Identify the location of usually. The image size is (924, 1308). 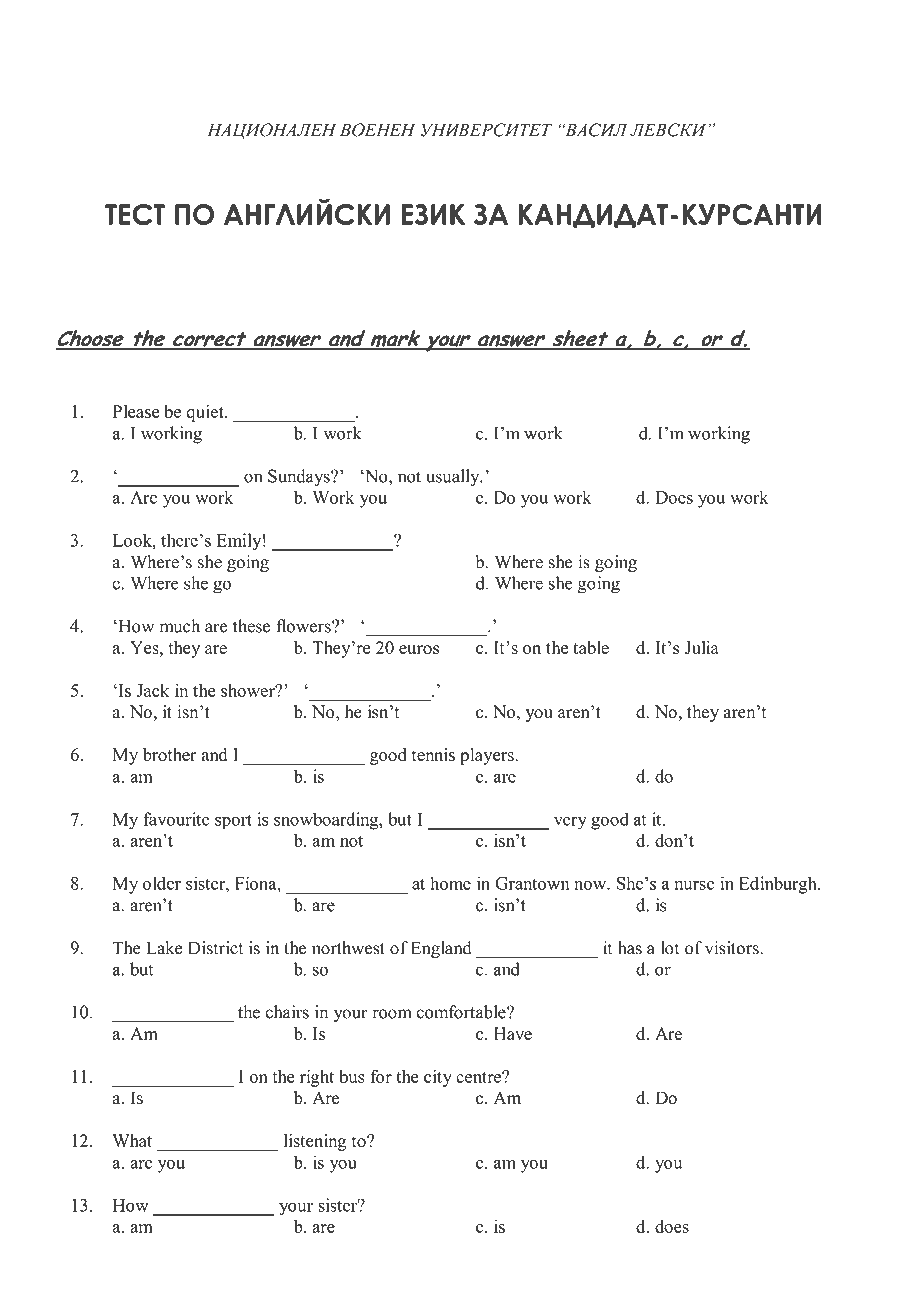
(454, 478).
